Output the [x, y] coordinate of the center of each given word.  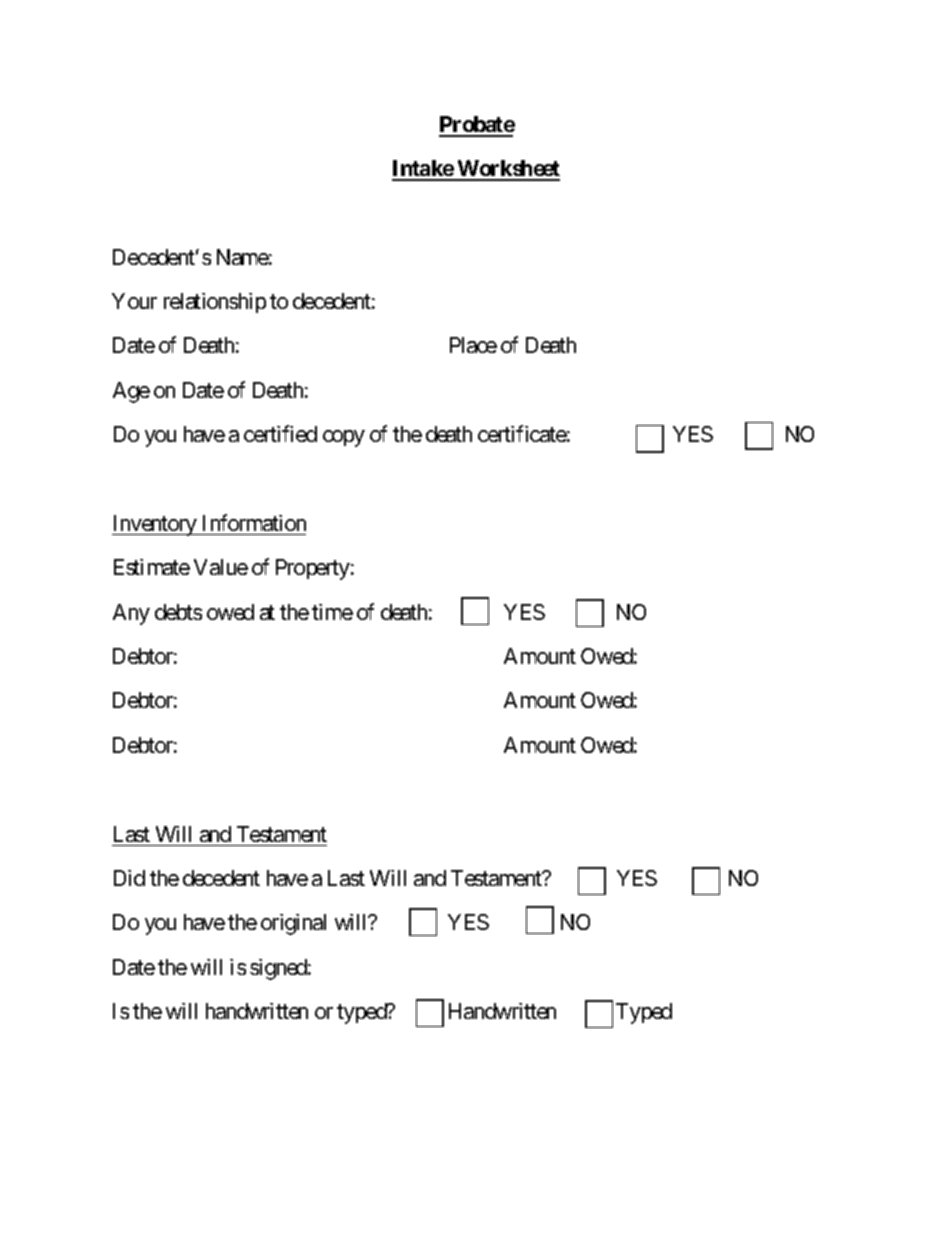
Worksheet [508, 170]
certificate [522, 433]
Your [134, 301]
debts [178, 612]
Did [129, 878]
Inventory [155, 525]
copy [344, 438]
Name [243, 257]
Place [473, 345]
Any [131, 614]
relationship [215, 303]
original [293, 924]
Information [254, 522]
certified [280, 433]
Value [221, 567]
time [332, 612]
